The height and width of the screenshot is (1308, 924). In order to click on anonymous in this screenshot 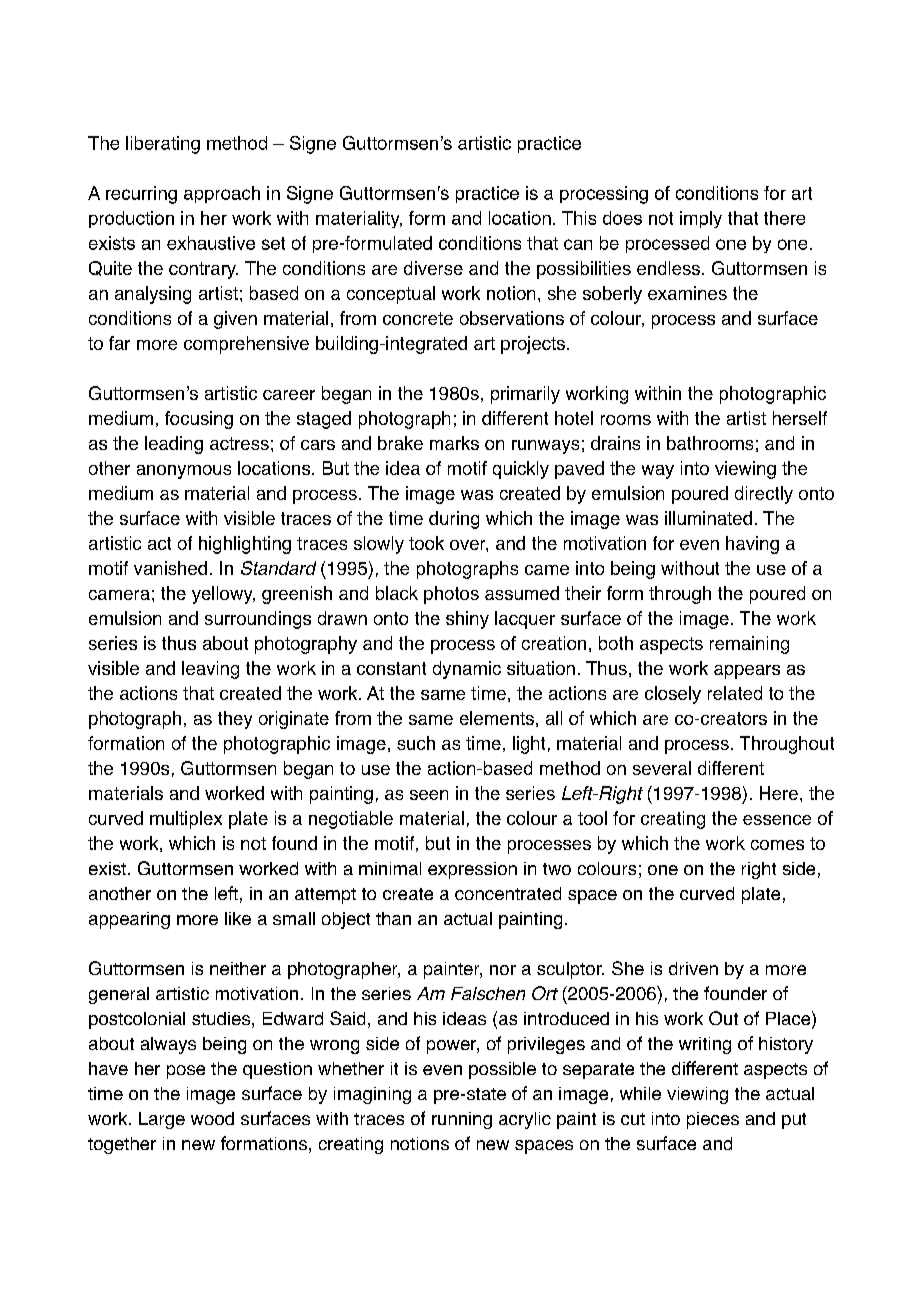, I will do `click(184, 472)`.
